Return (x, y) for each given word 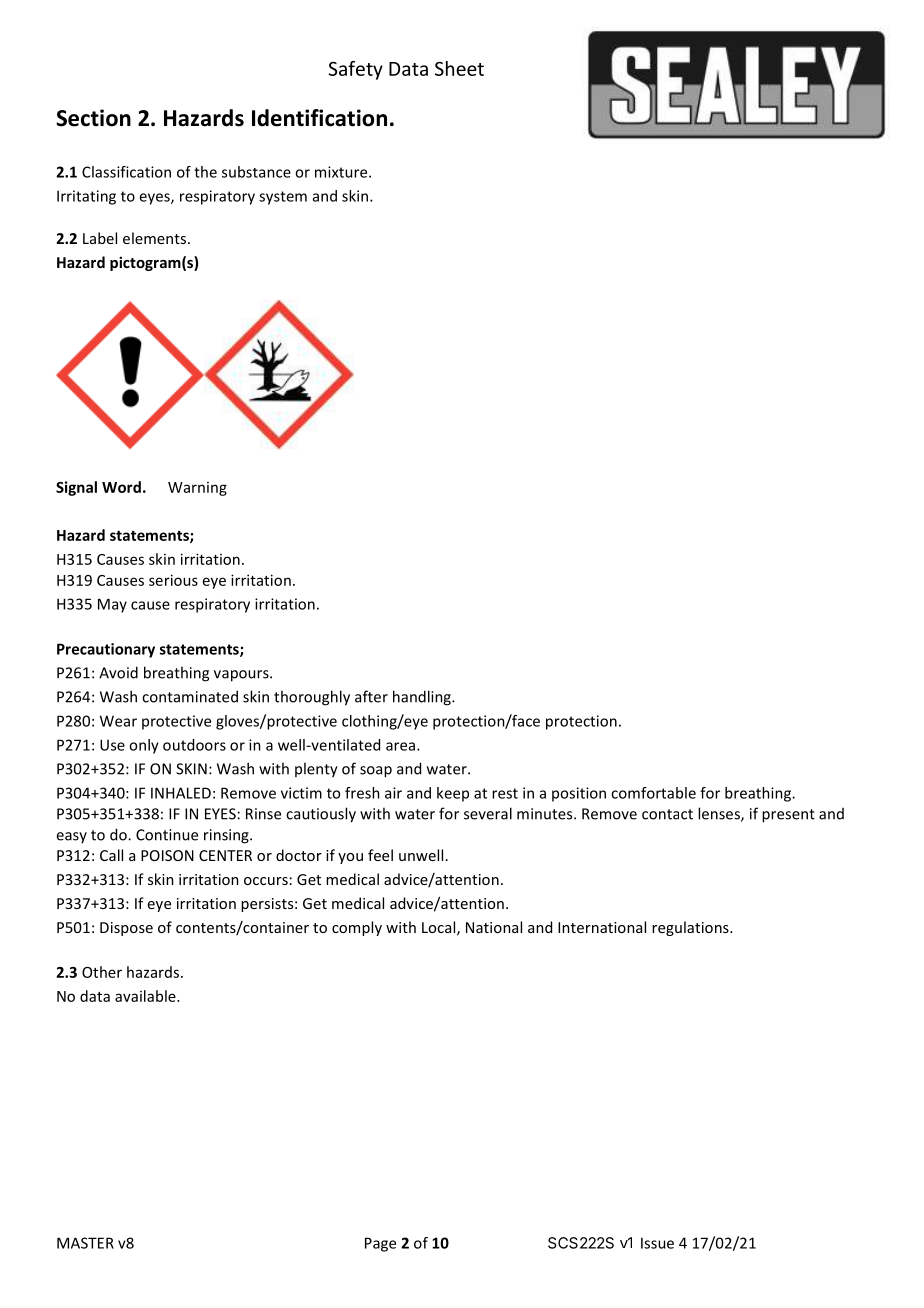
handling (423, 698)
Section (93, 118)
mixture (342, 172)
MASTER (85, 1243)
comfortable (653, 793)
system (283, 198)
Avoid (118, 672)
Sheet (459, 68)
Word (121, 487)
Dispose (126, 929)
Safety (356, 70)
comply (357, 928)
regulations (691, 928)
